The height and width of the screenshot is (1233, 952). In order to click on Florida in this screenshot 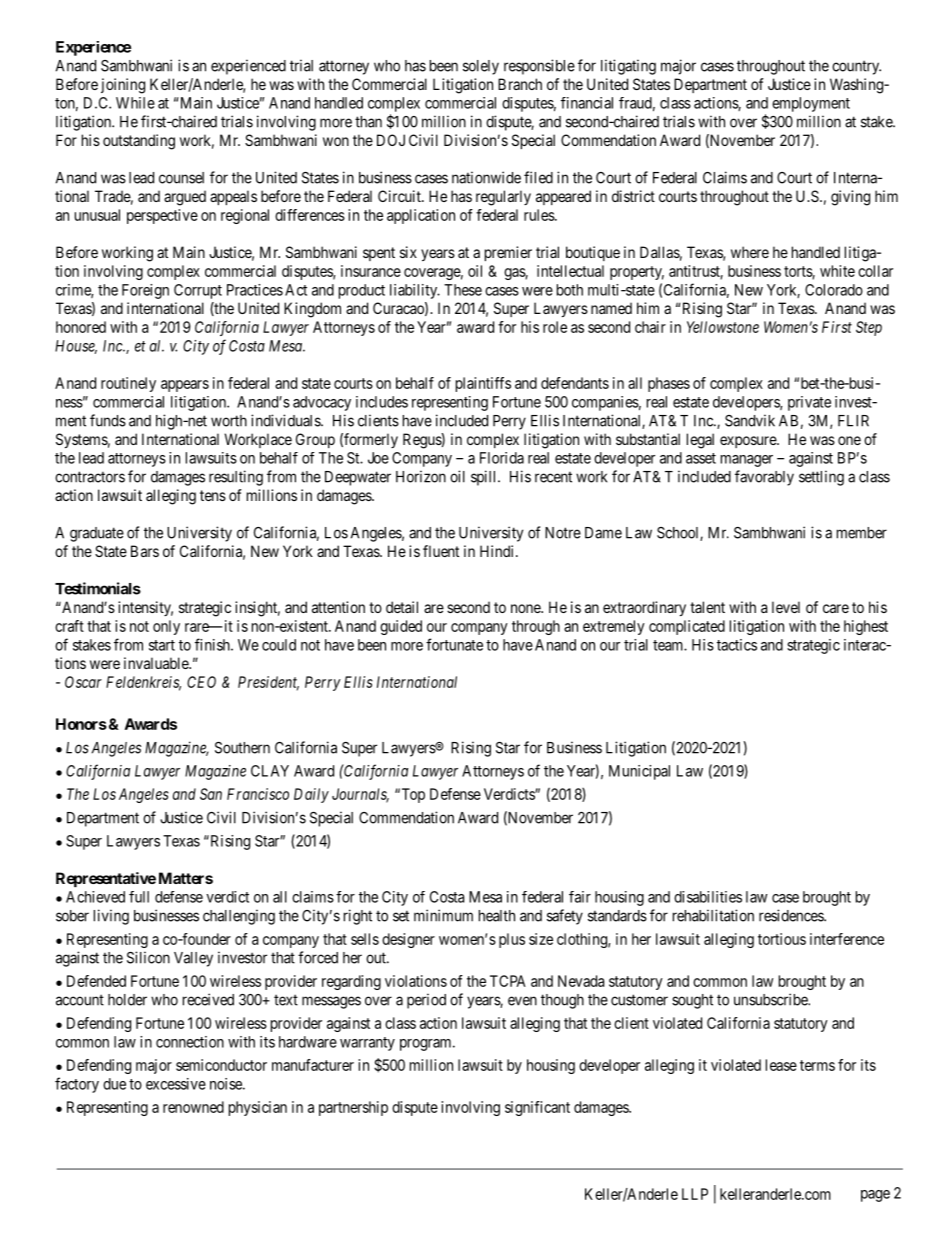, I will do `click(502, 458)`.
